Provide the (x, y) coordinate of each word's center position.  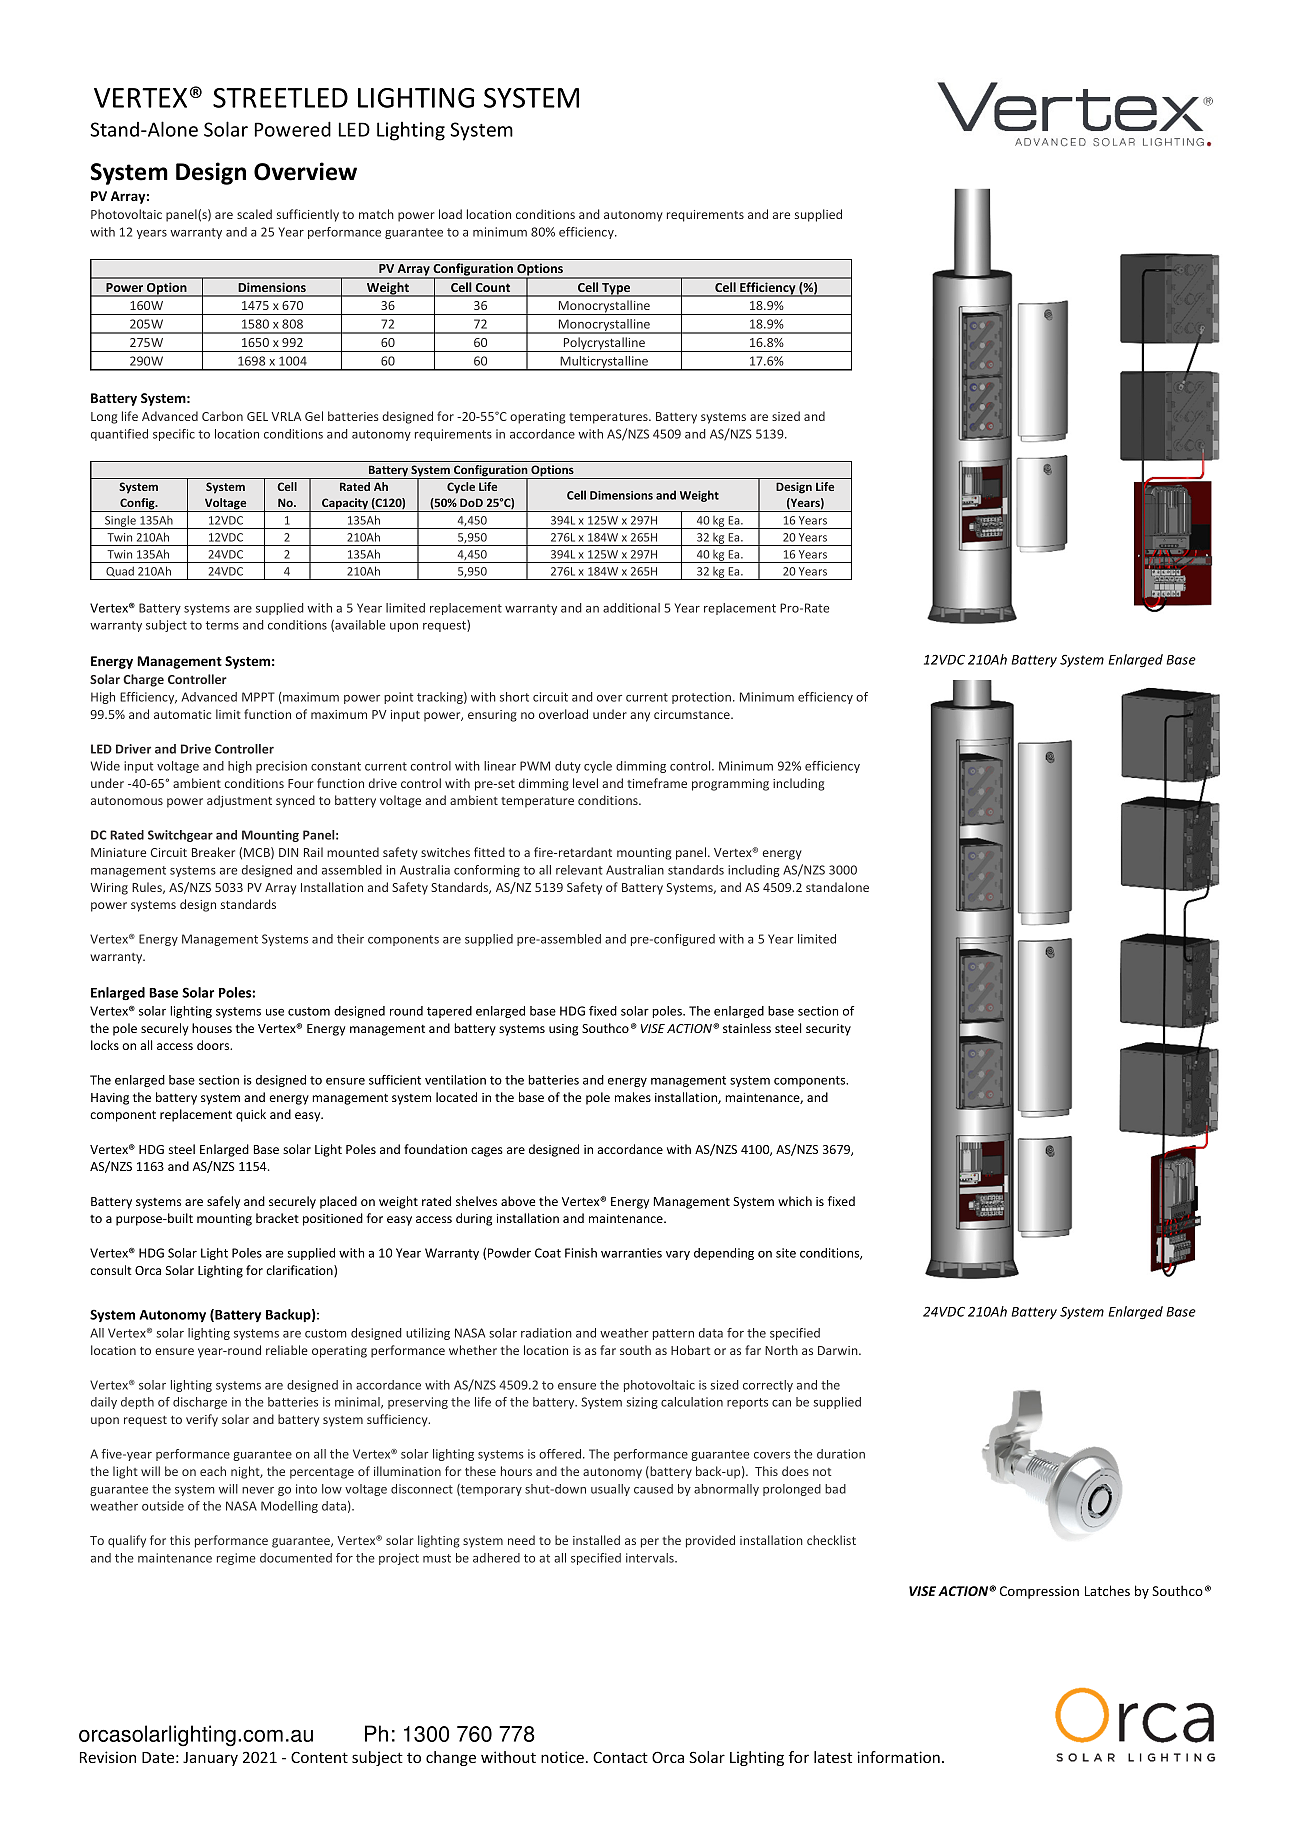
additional (631, 608)
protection (701, 698)
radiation (546, 1333)
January (210, 1759)
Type (616, 290)
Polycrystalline (604, 344)
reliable (287, 1350)
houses (212, 1028)
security (828, 1030)
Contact (620, 1757)
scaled (254, 214)
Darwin (839, 1350)
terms (222, 625)
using (563, 1030)
